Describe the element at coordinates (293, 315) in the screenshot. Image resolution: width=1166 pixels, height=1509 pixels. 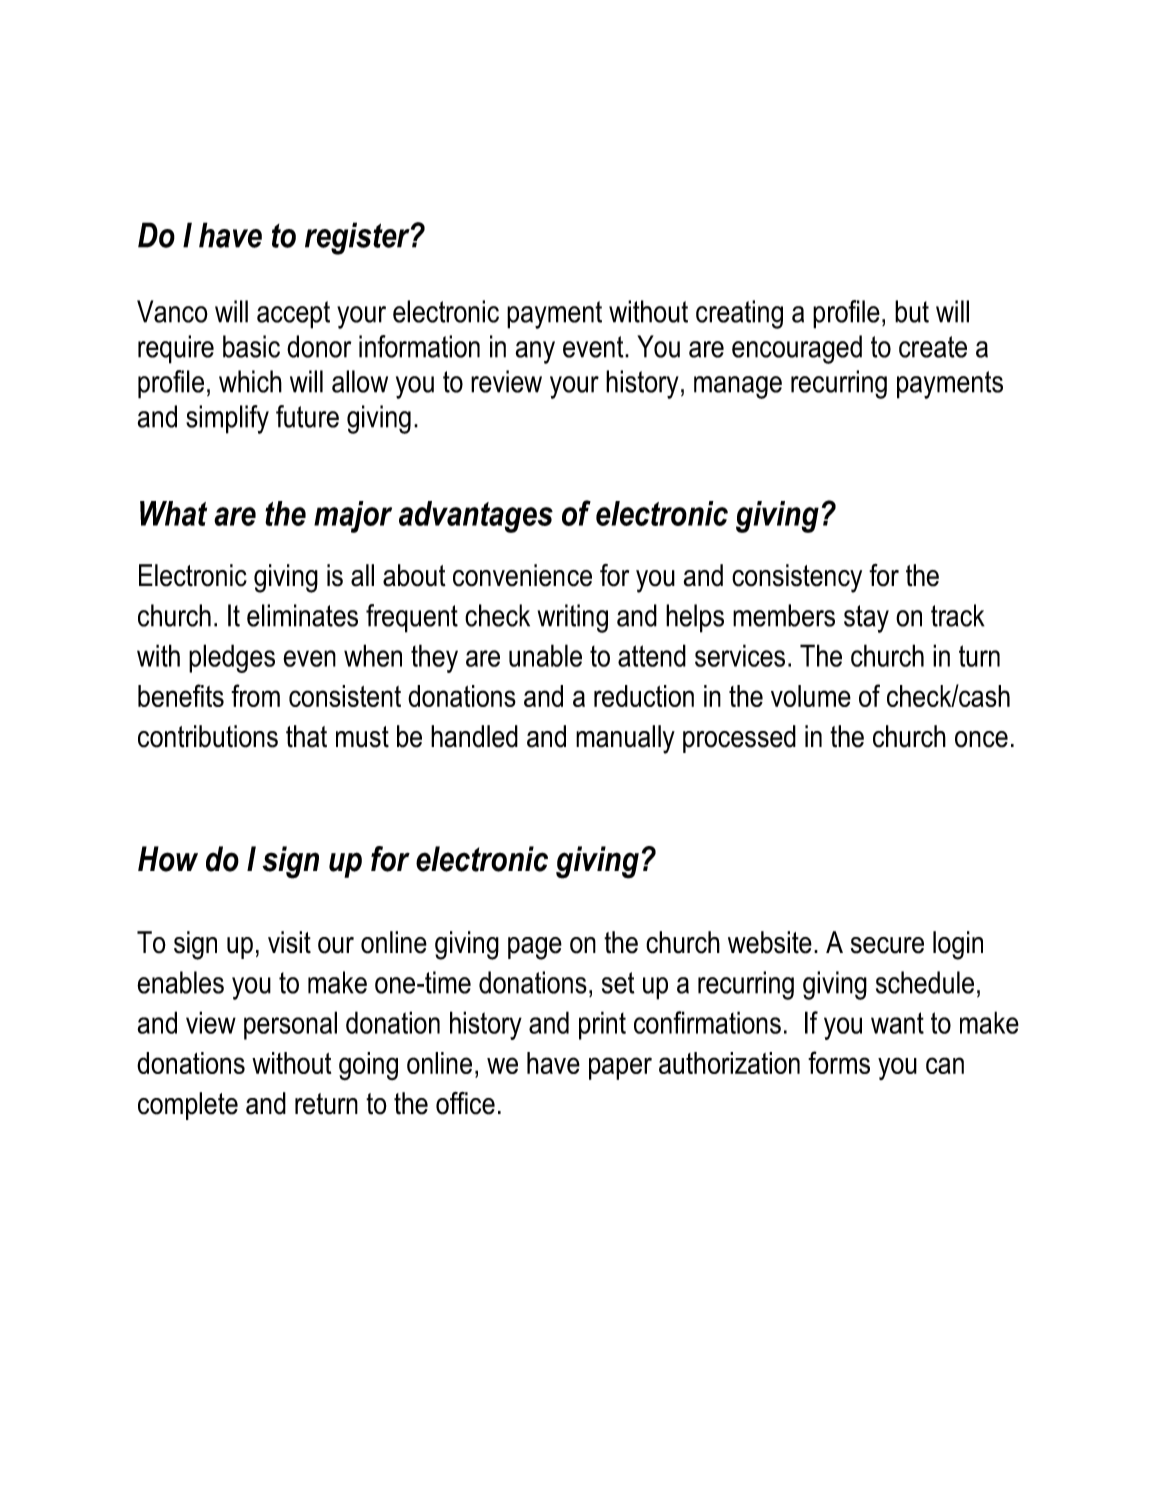
I see `accept` at that location.
